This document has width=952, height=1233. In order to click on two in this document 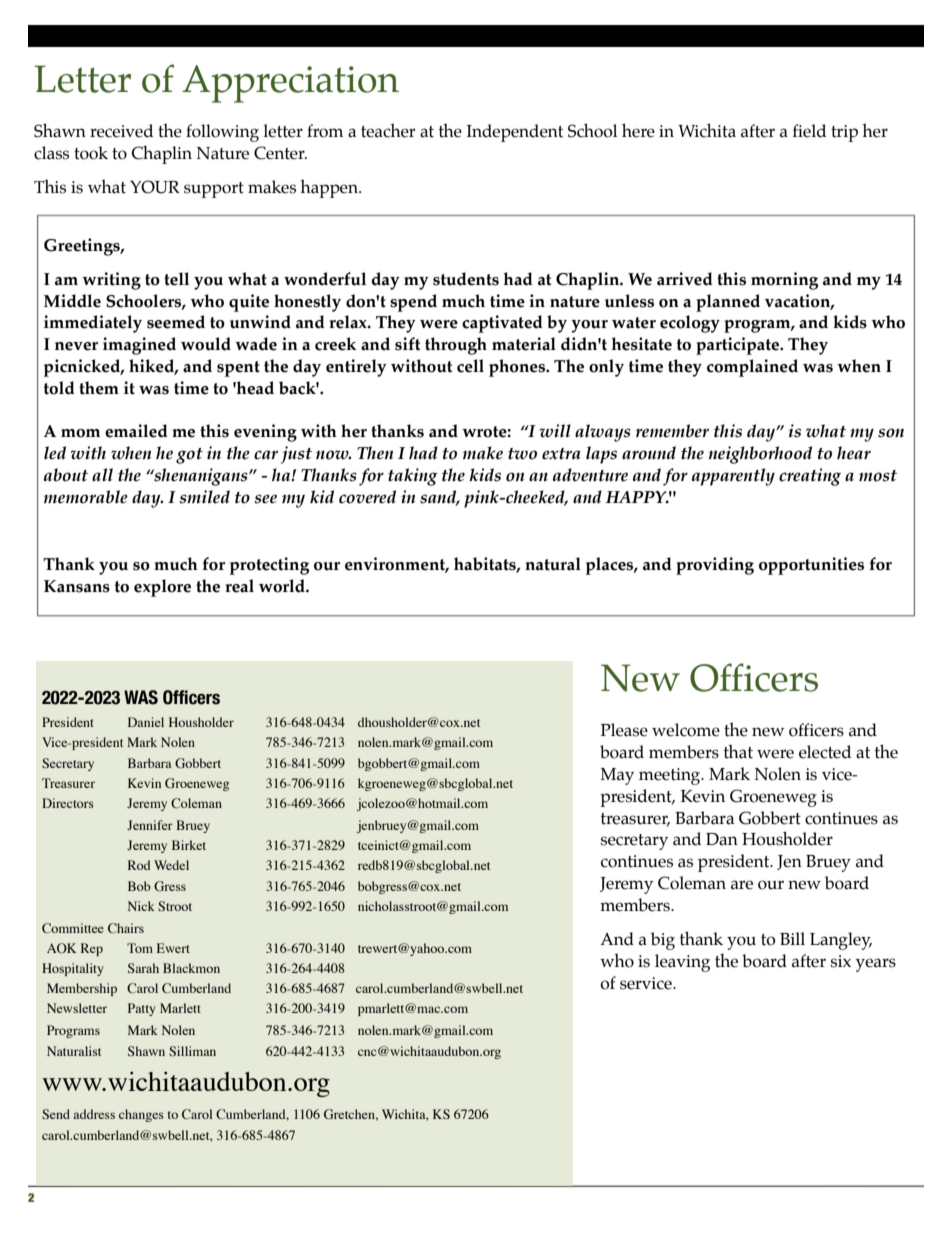, I will do `click(522, 454)`.
